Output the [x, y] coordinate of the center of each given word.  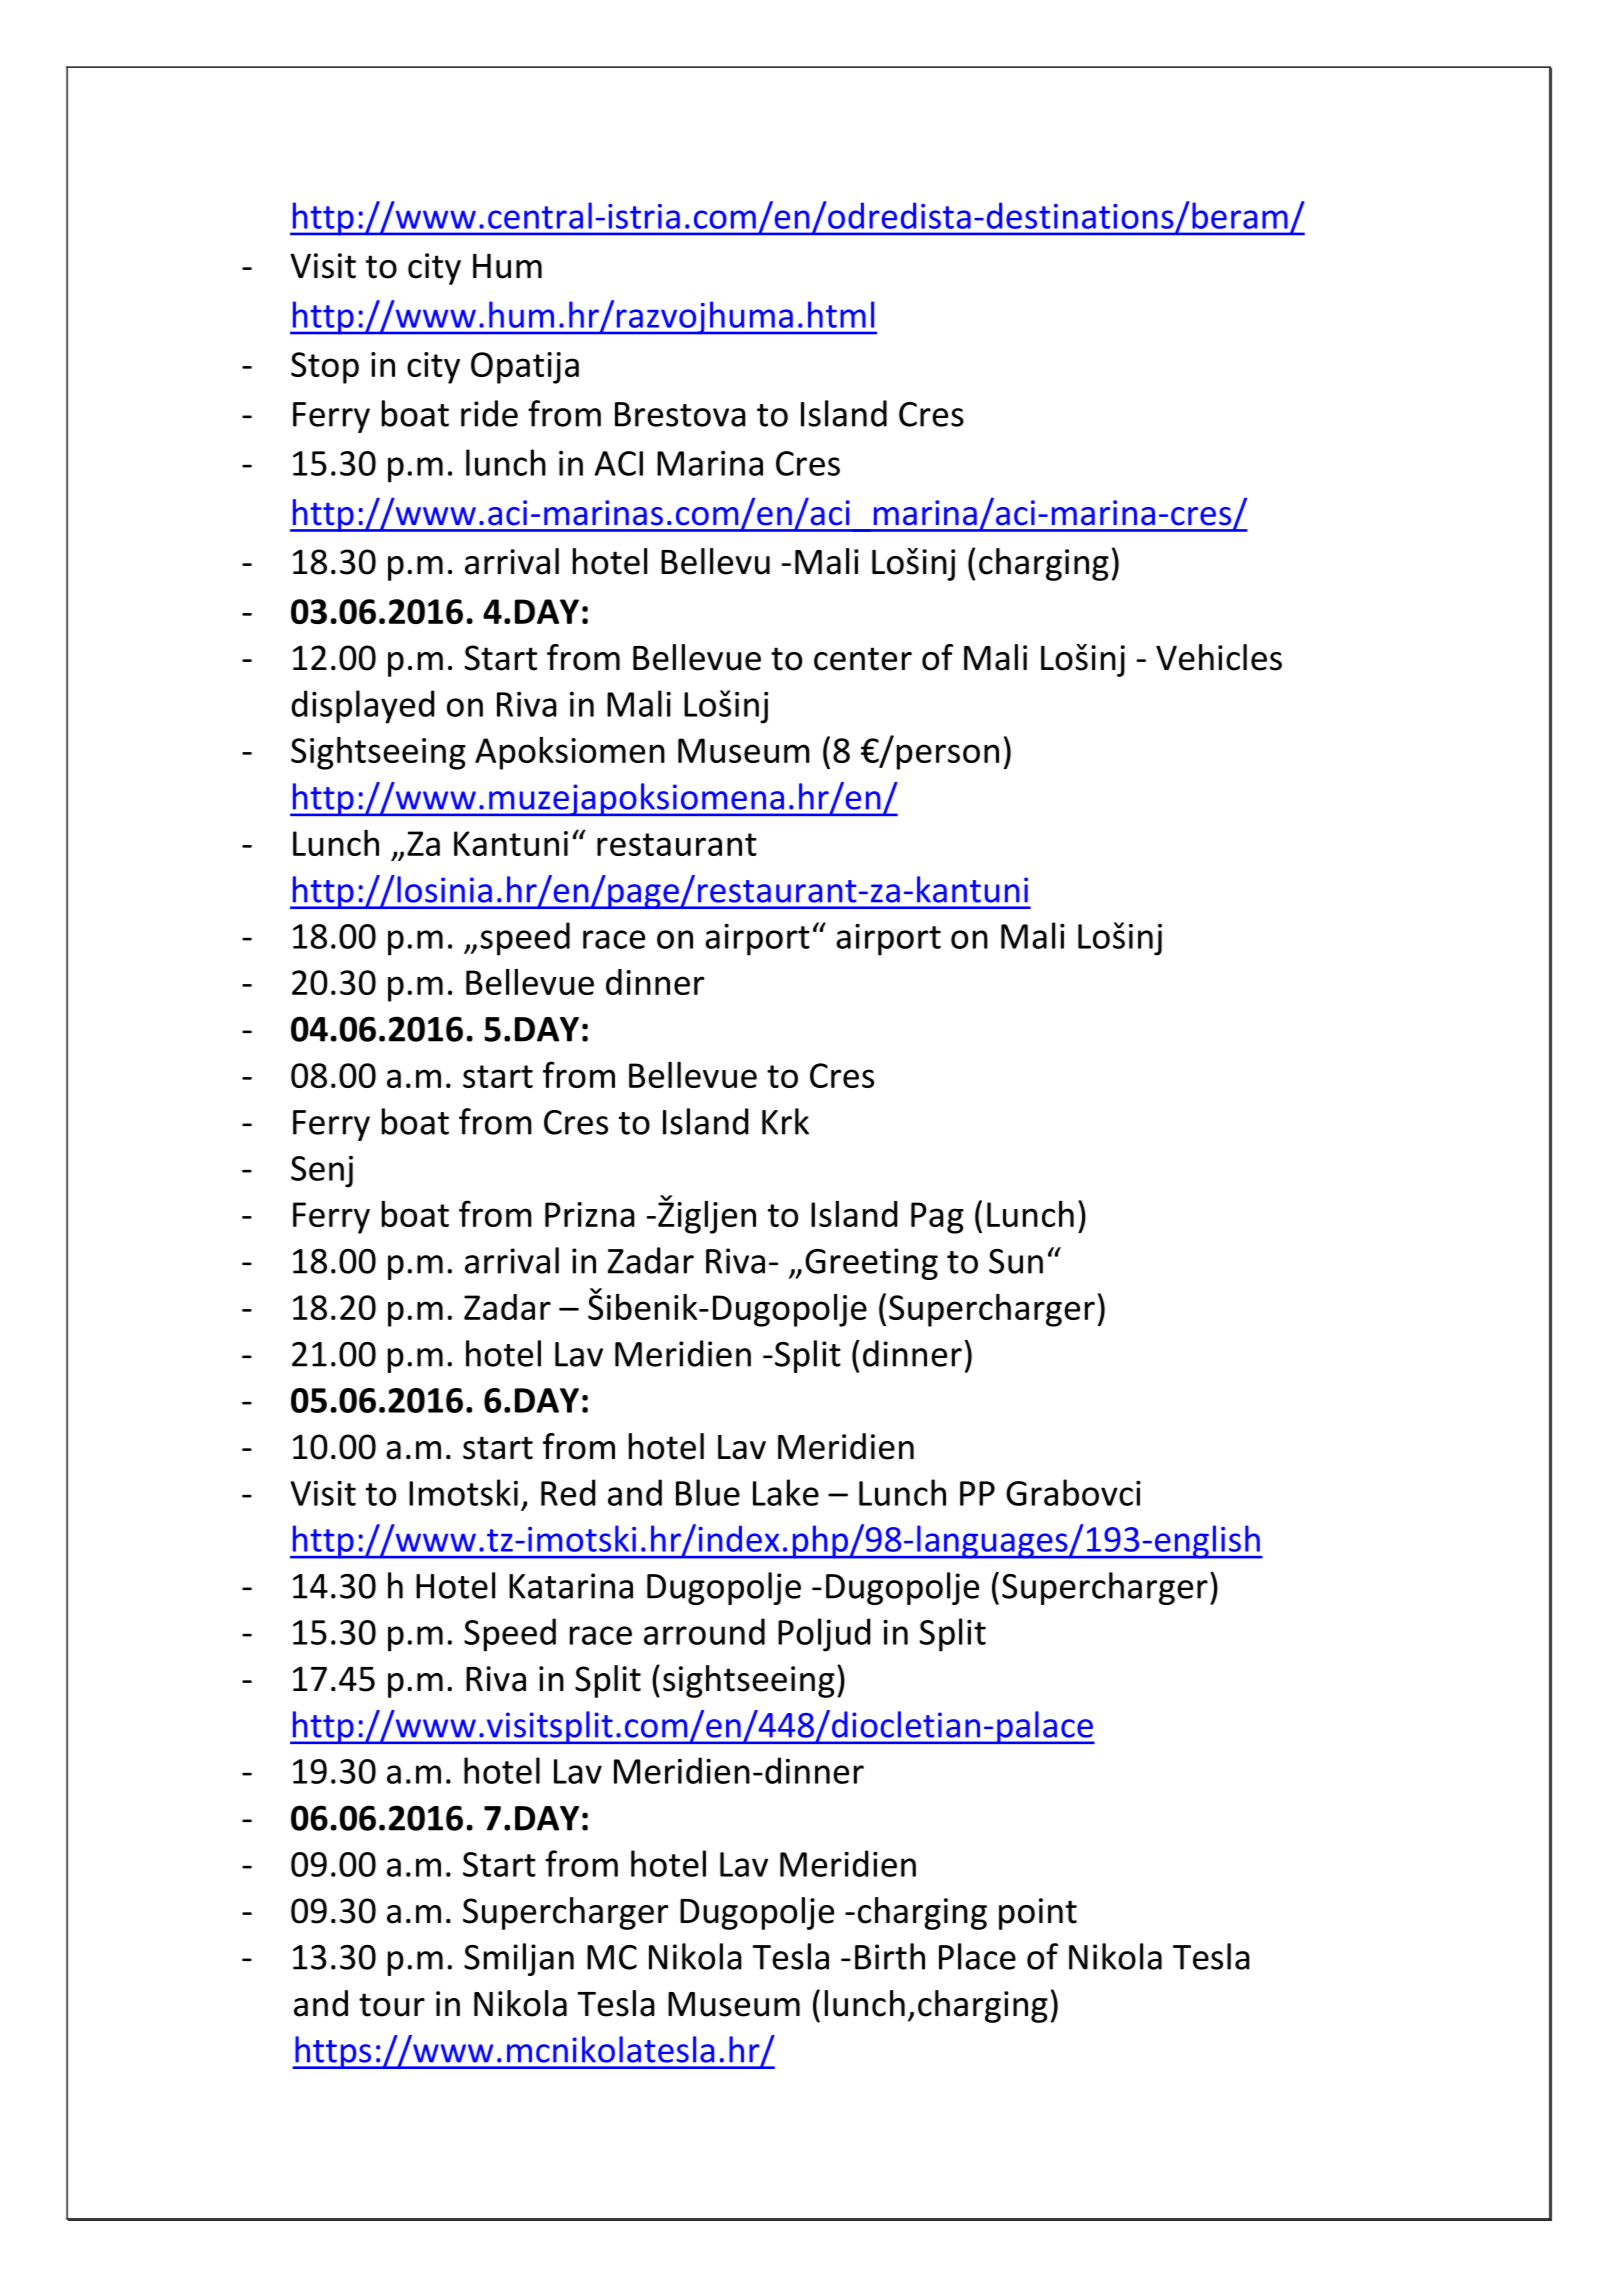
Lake [786, 1492]
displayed [363, 707]
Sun [1016, 1261]
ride [489, 413]
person [948, 757]
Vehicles [1219, 657]
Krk [785, 1121]
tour [392, 2005]
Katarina [571, 1586]
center [863, 659]
